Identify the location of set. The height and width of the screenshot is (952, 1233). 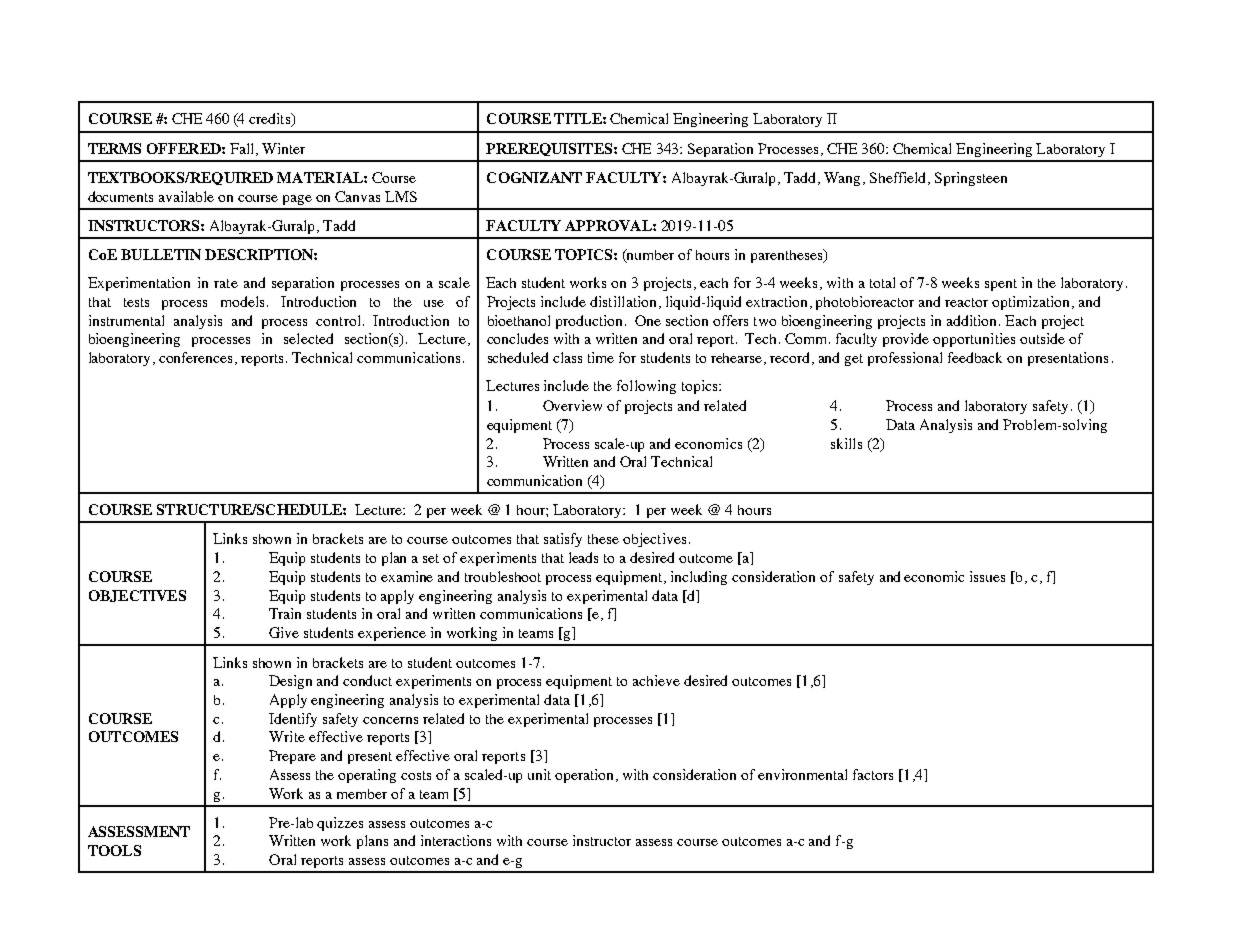
(431, 558).
